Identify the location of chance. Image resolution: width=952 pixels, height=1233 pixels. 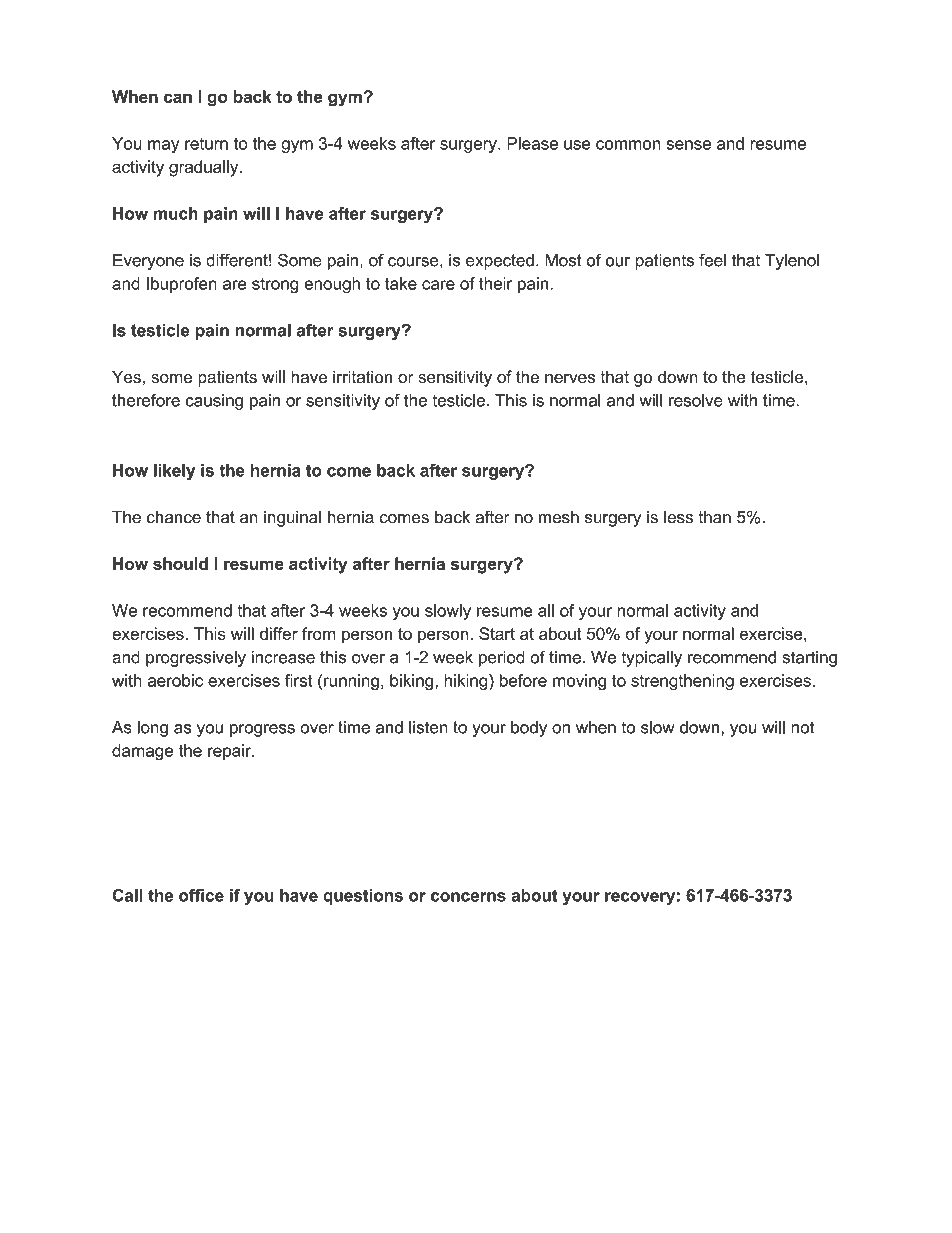
(174, 517).
